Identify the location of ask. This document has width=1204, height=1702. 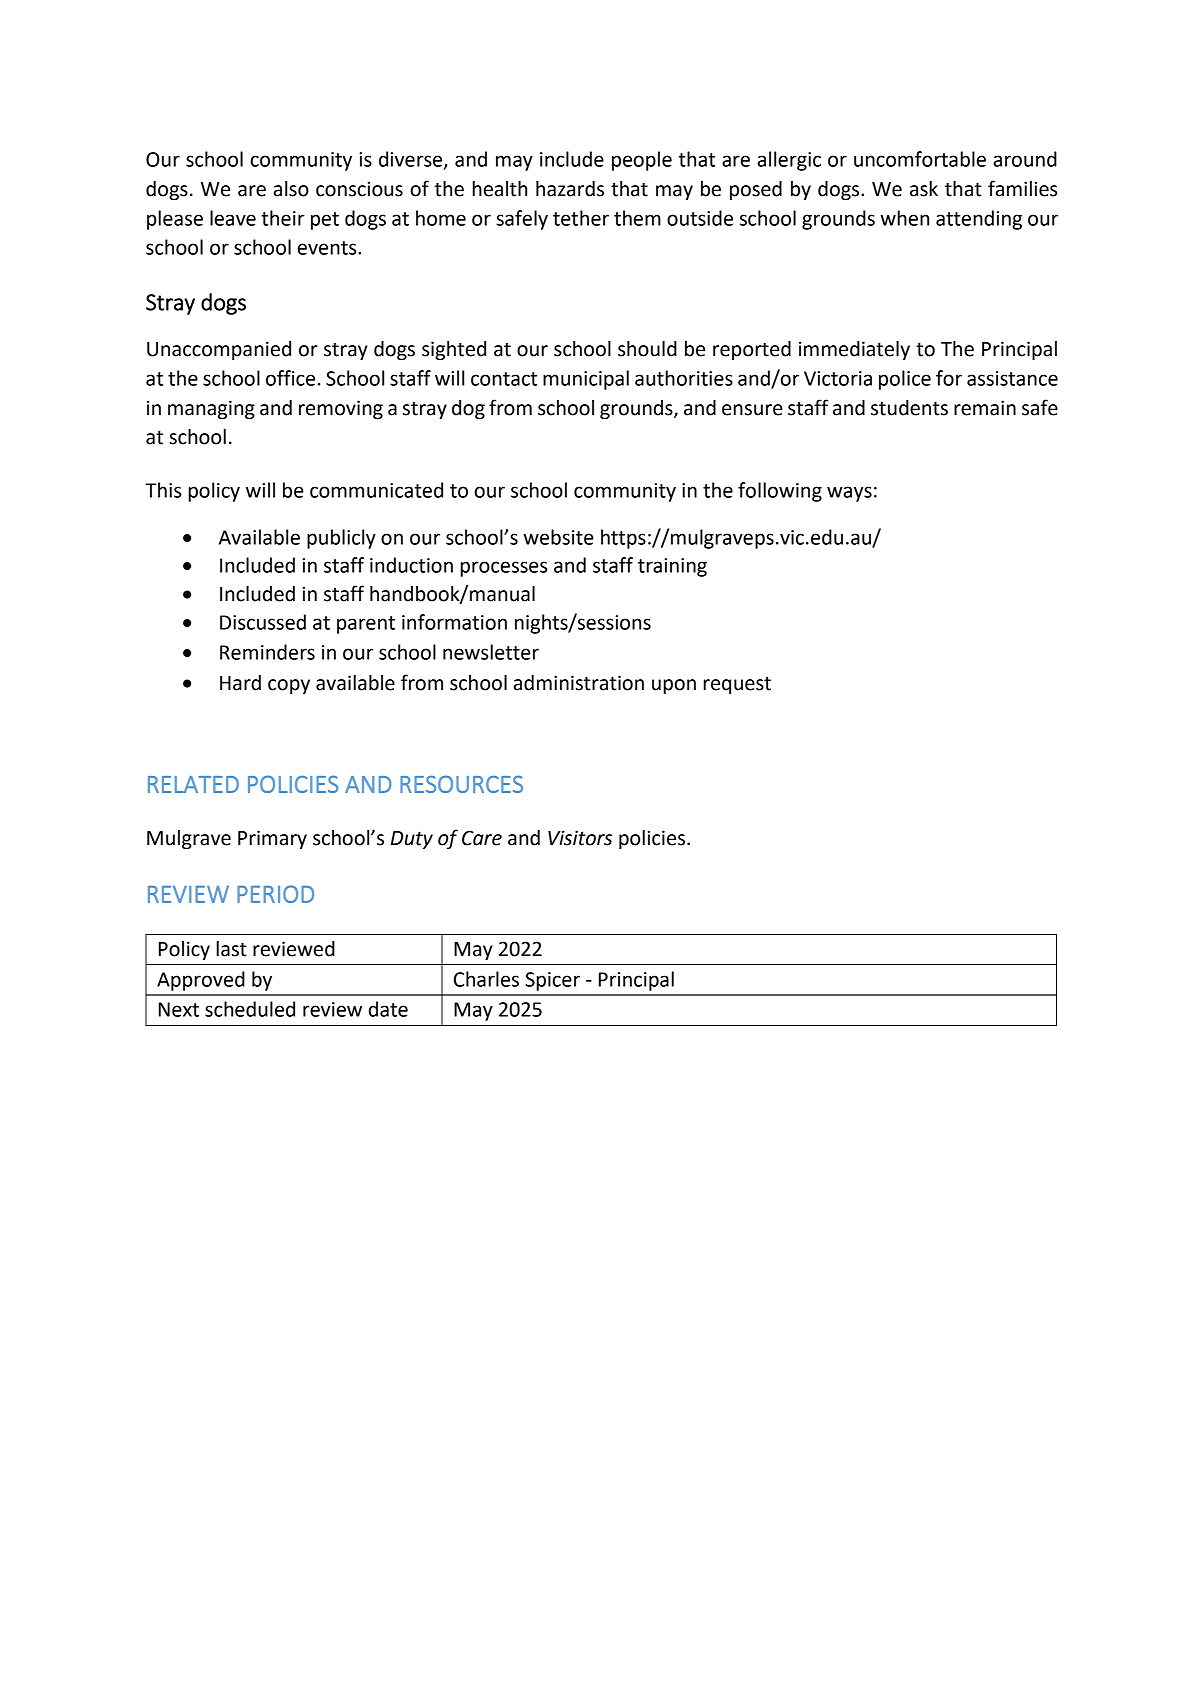
(924, 189).
